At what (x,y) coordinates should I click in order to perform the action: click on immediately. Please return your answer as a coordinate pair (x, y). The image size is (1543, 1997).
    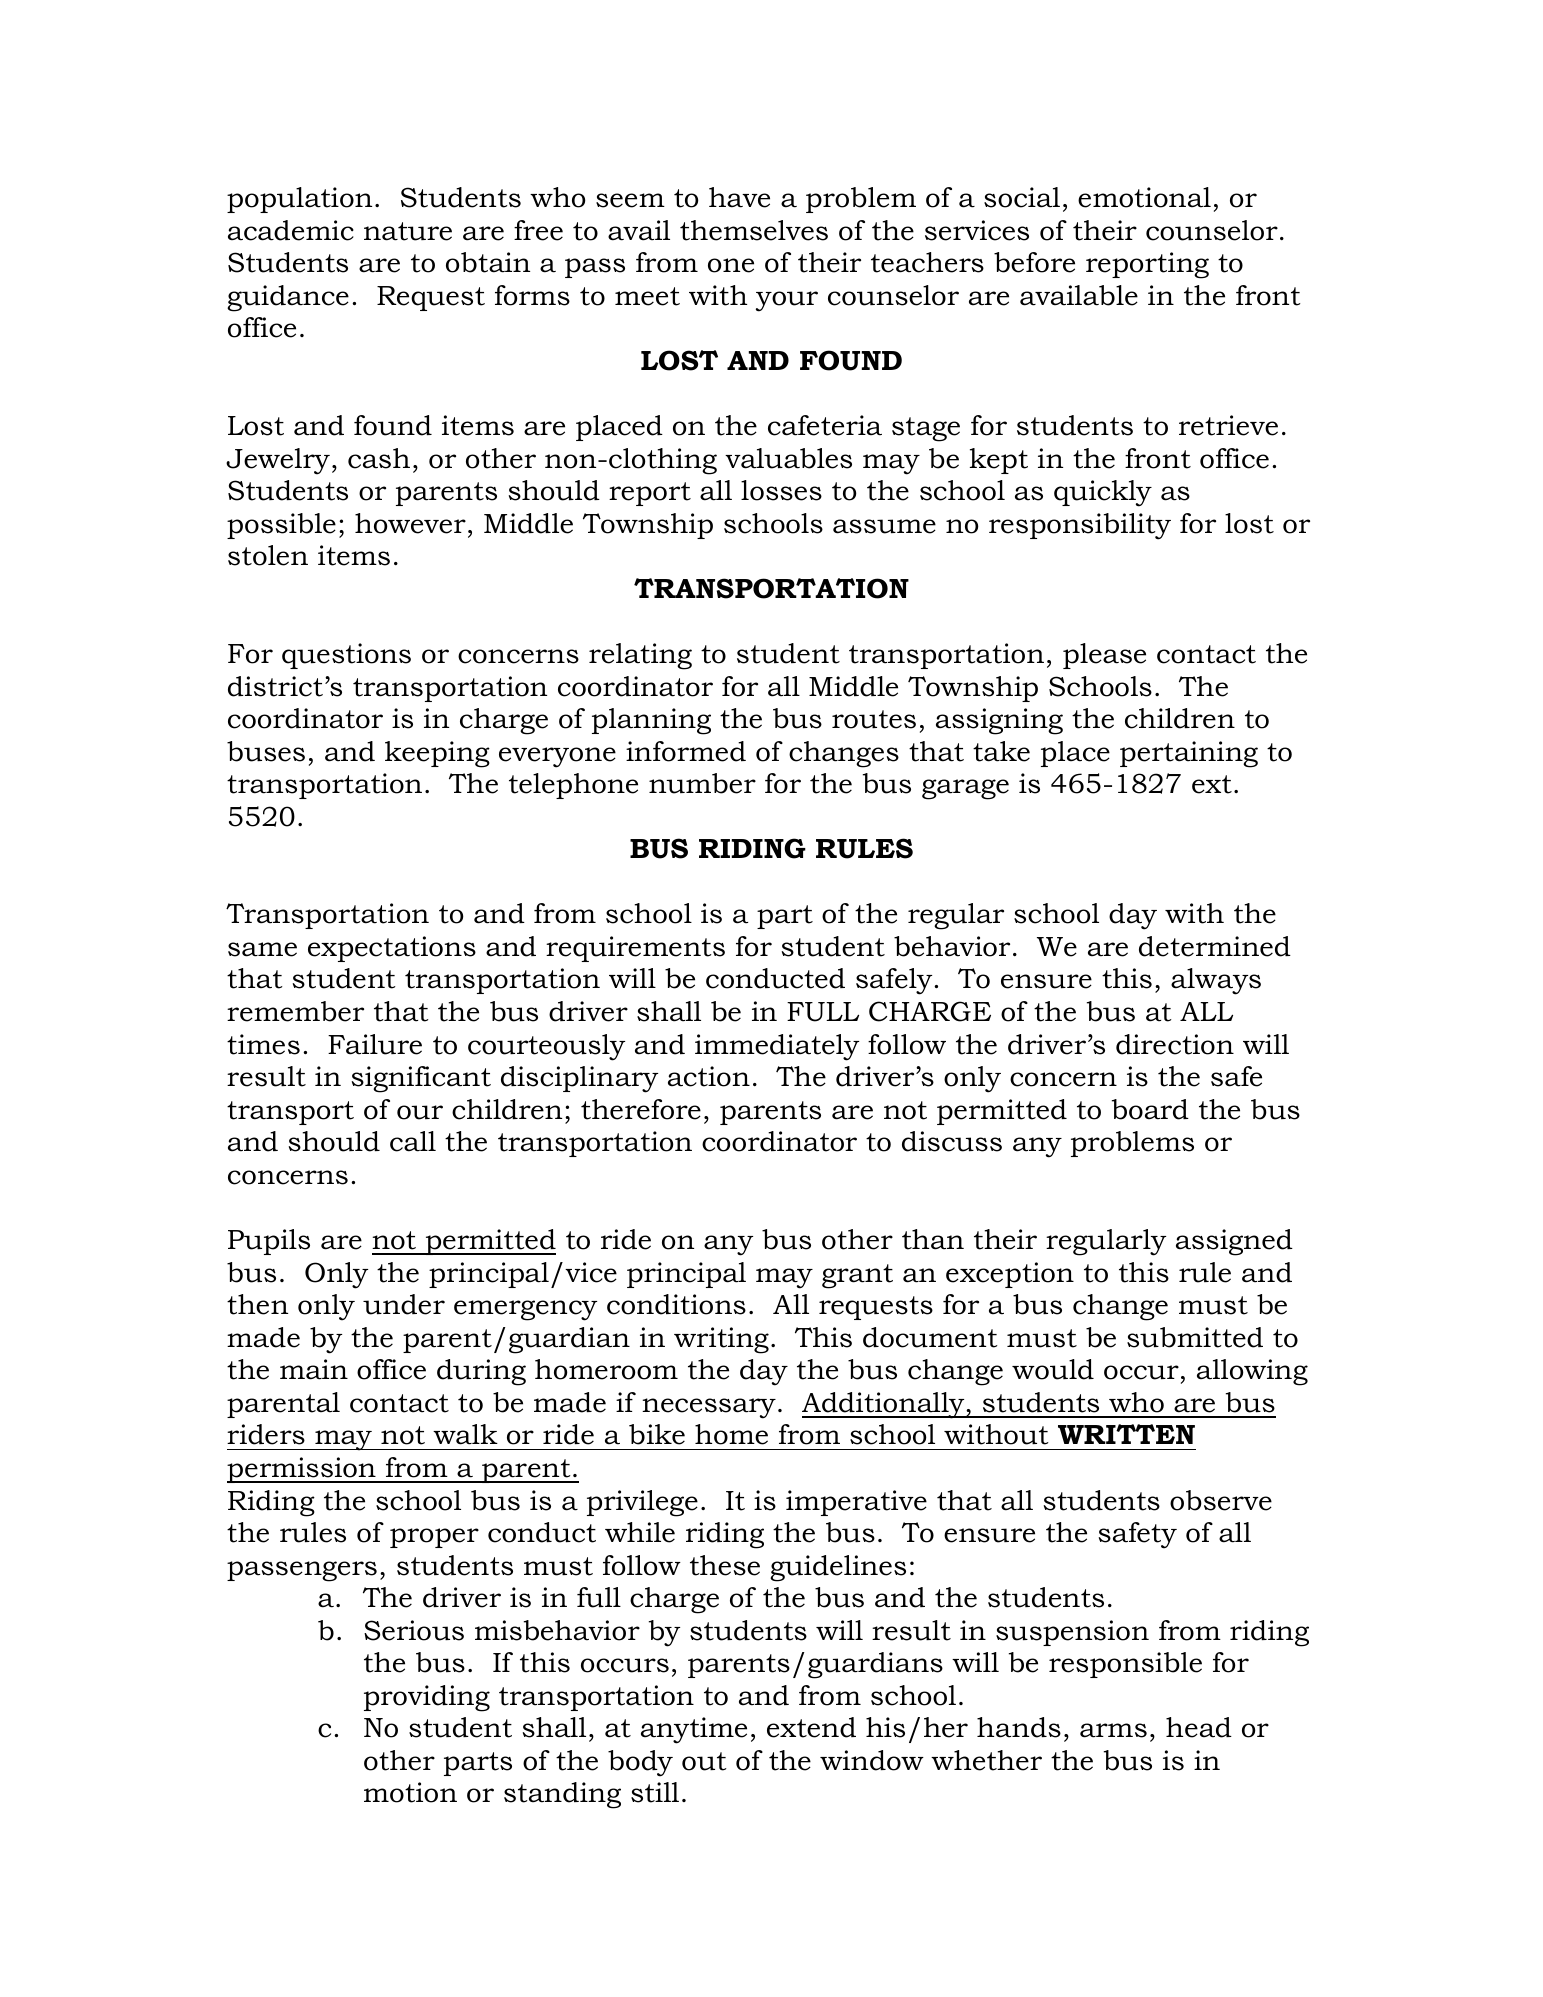
    Looking at the image, I should click on (777, 1047).
